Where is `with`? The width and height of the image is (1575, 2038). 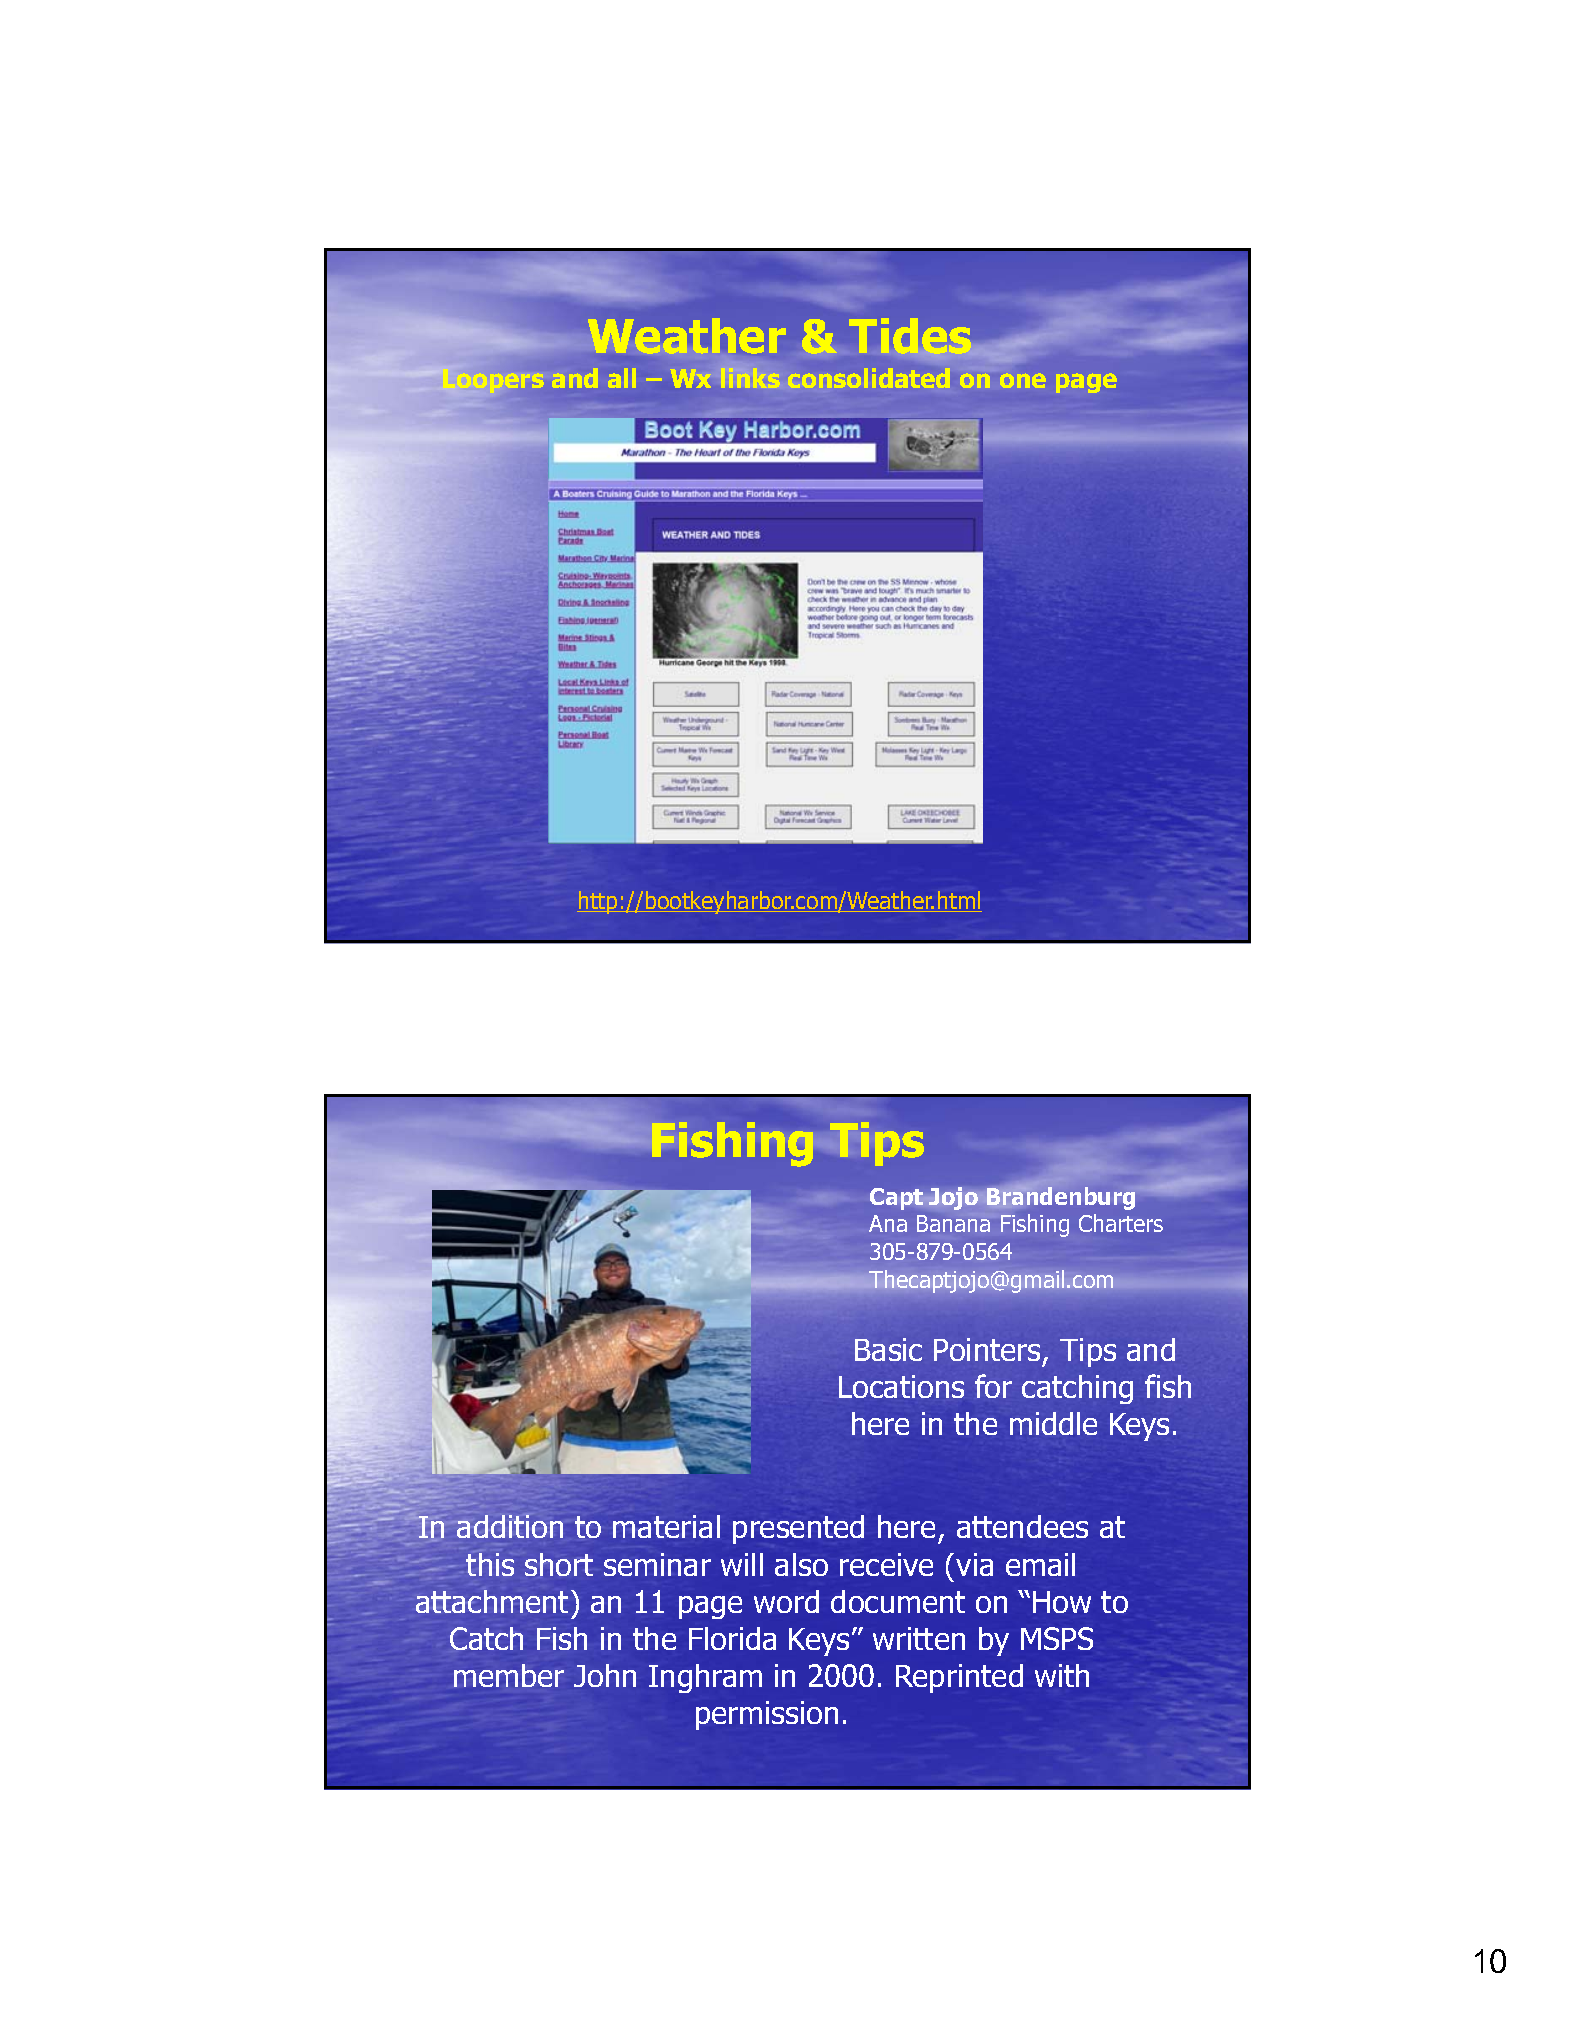 with is located at coordinates (1062, 1675).
